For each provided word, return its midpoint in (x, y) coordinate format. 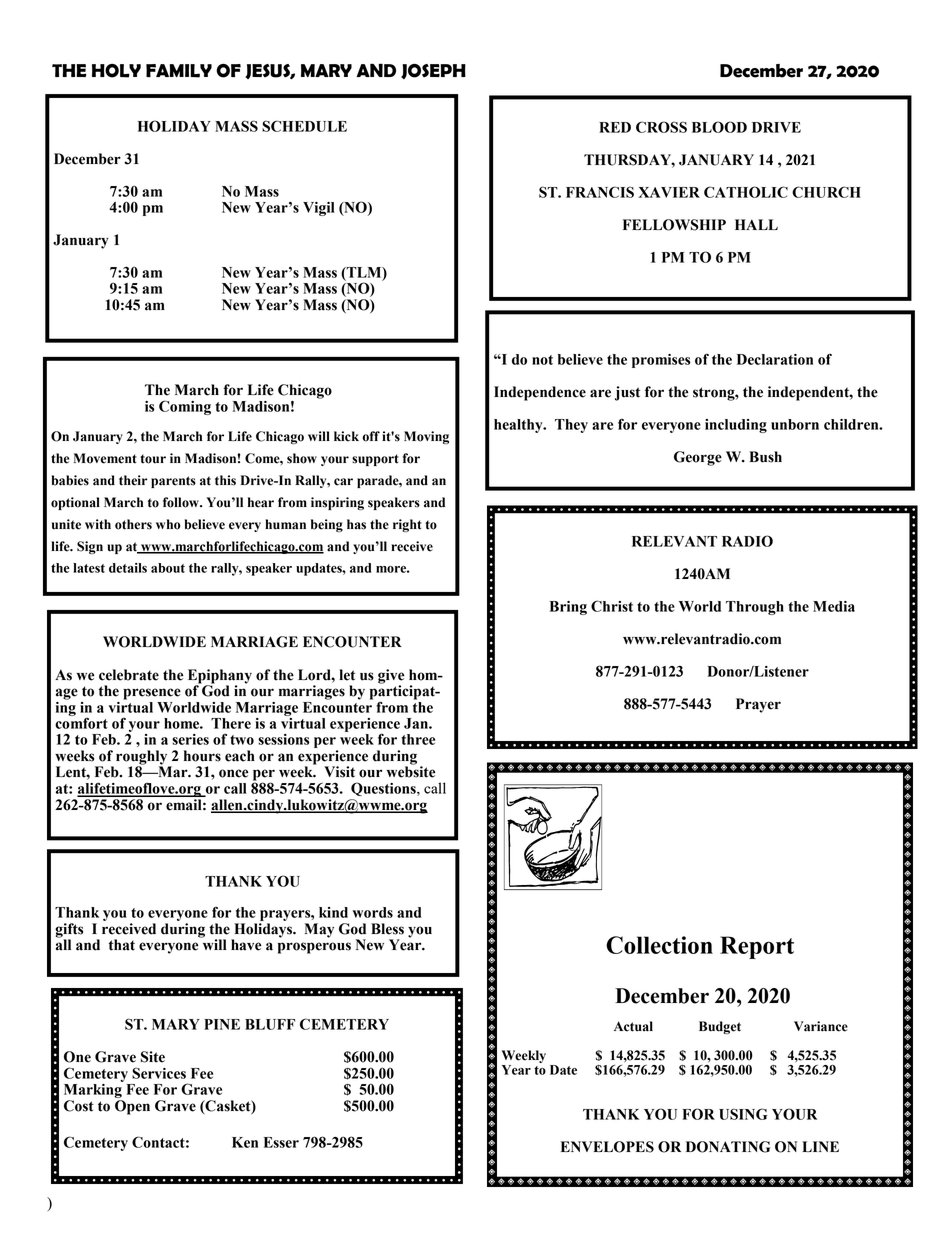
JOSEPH (433, 71)
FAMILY (179, 71)
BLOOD (719, 127)
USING (743, 1114)
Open (132, 1107)
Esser (281, 1142)
